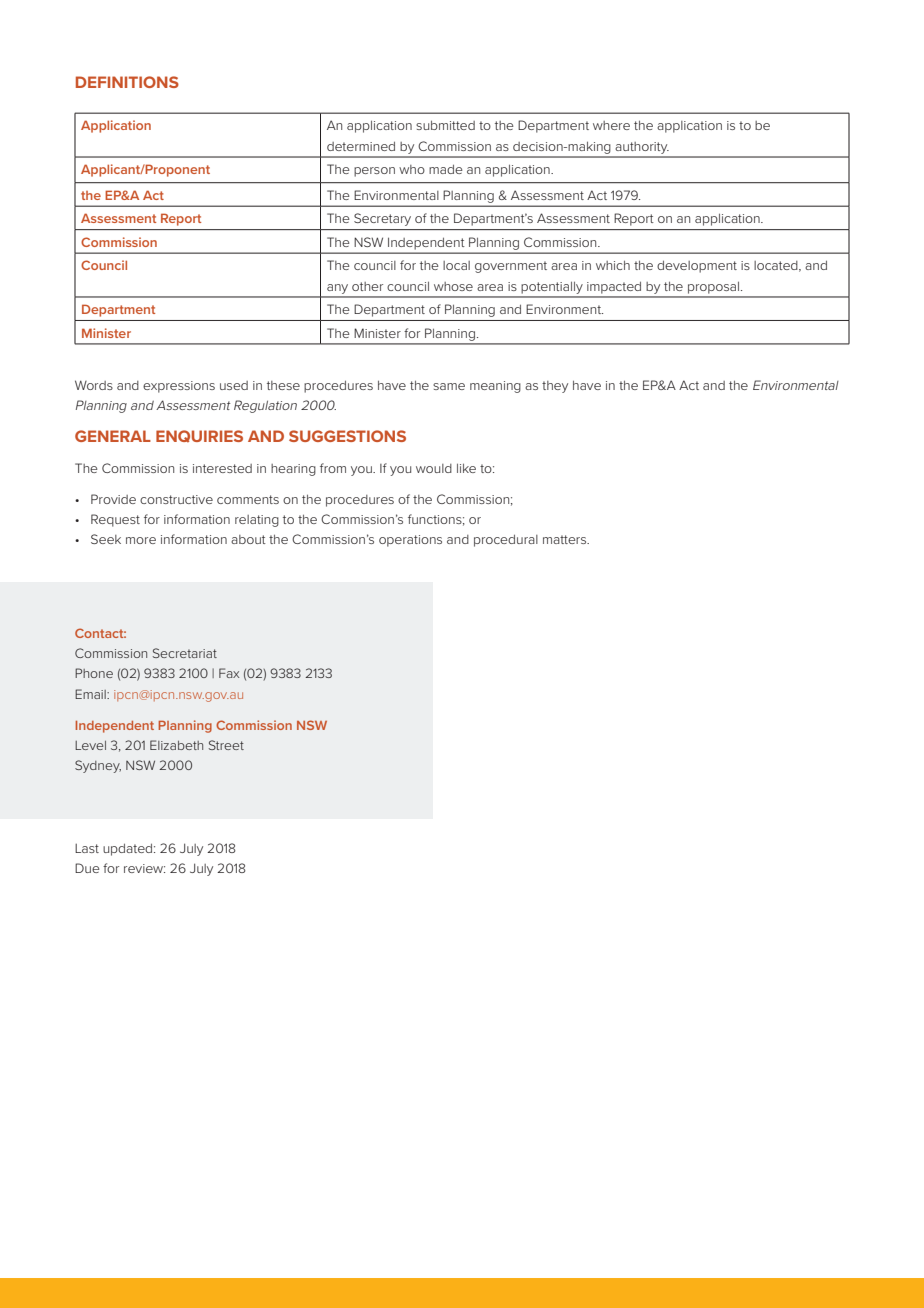 This page has width=924, height=1308. Describe the element at coordinates (410, 541) in the page. I see `operations` at that location.
